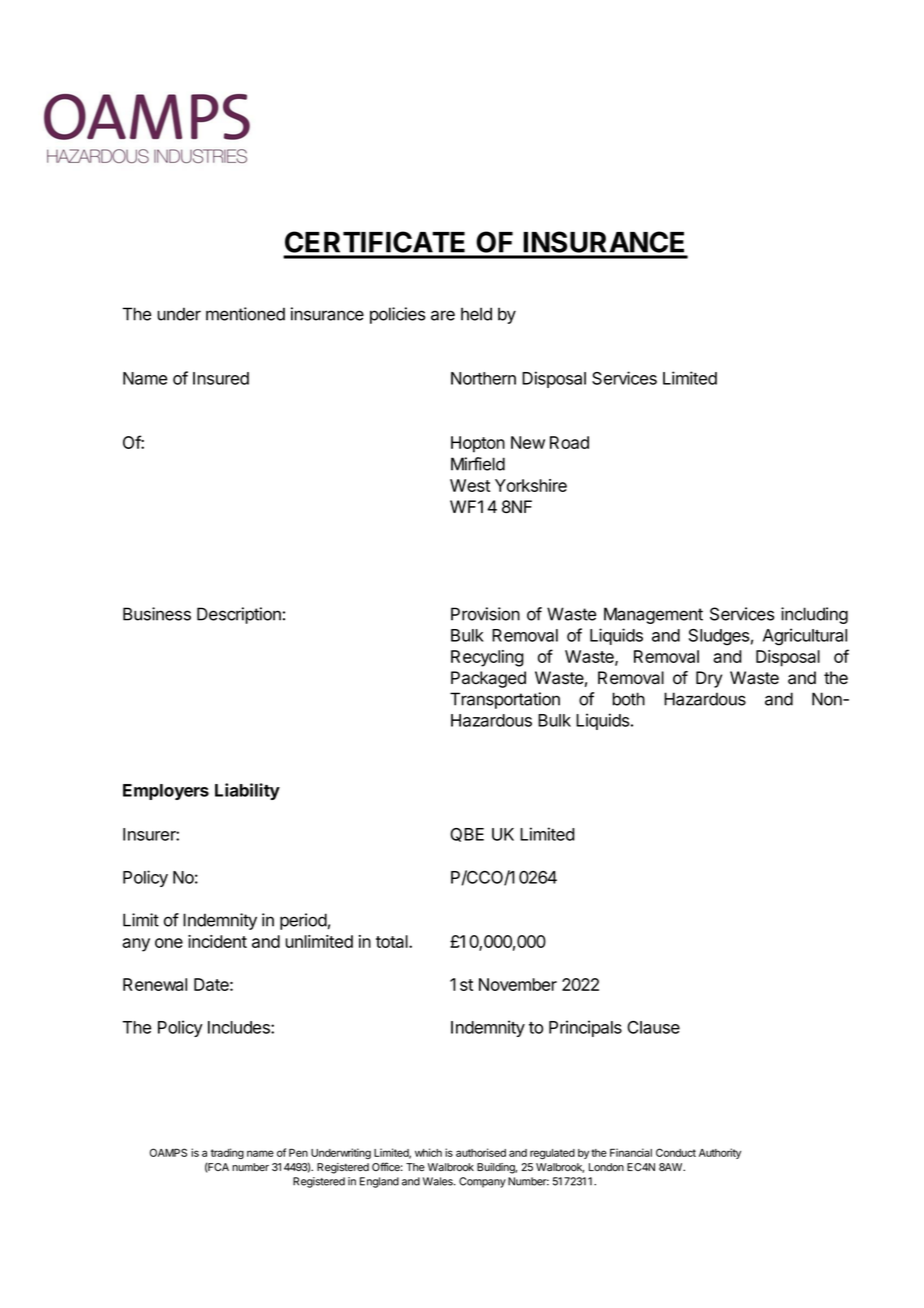  Describe the element at coordinates (245, 314) in the screenshot. I see `mentioned` at that location.
